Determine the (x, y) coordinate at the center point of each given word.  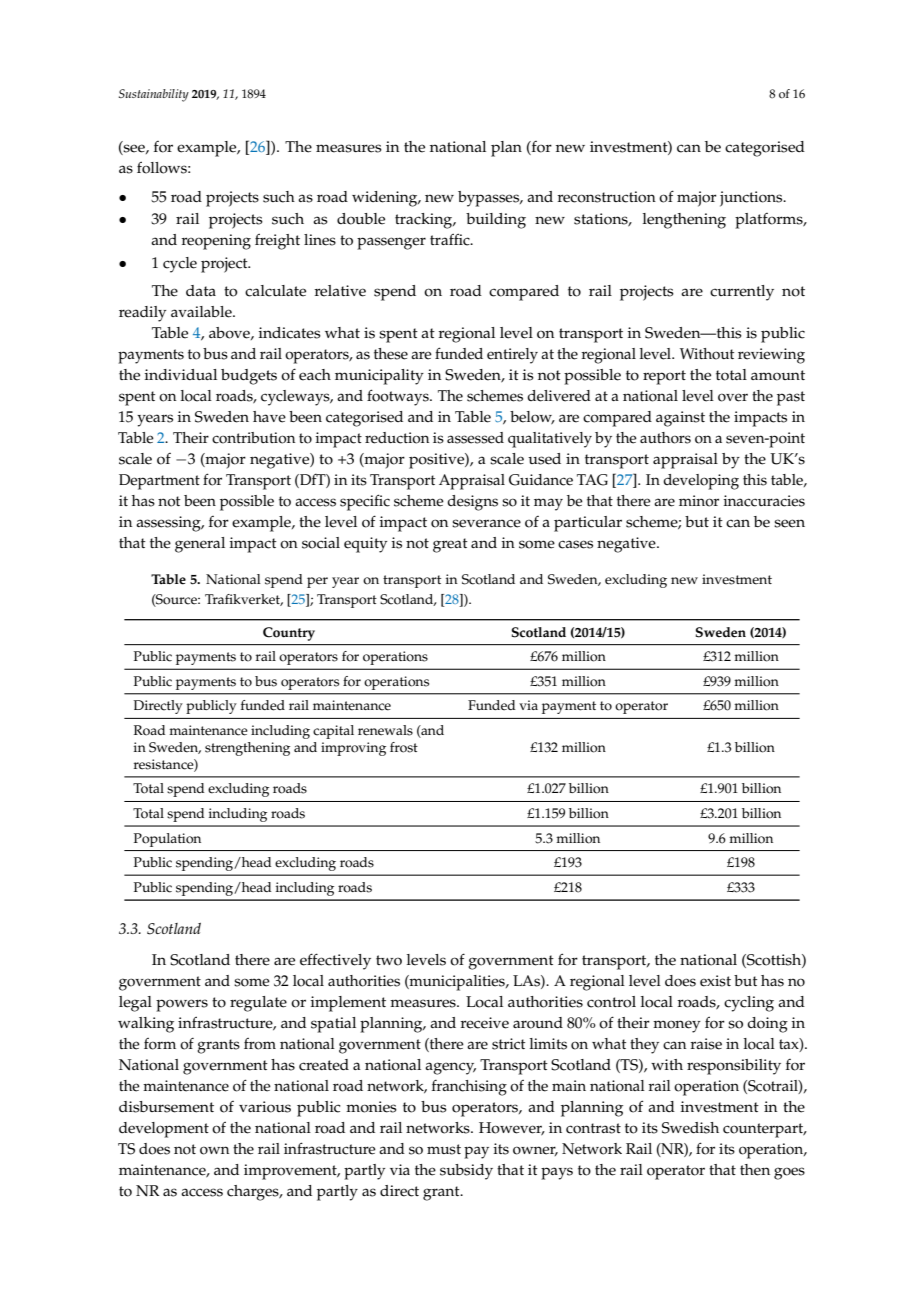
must (444, 1149)
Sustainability (154, 95)
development (164, 1130)
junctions (752, 199)
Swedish (690, 1128)
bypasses (490, 199)
